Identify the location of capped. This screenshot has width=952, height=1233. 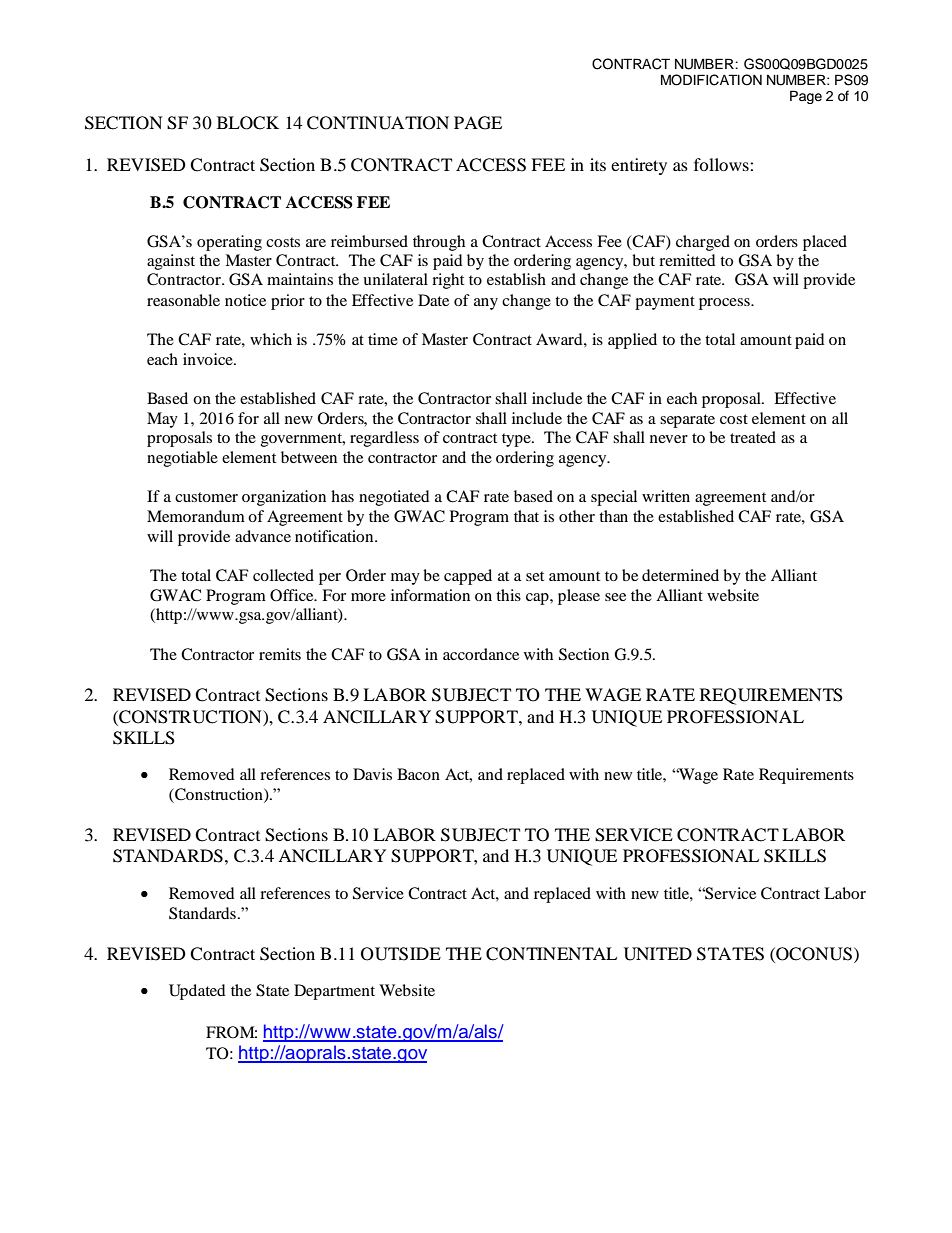
(468, 577).
